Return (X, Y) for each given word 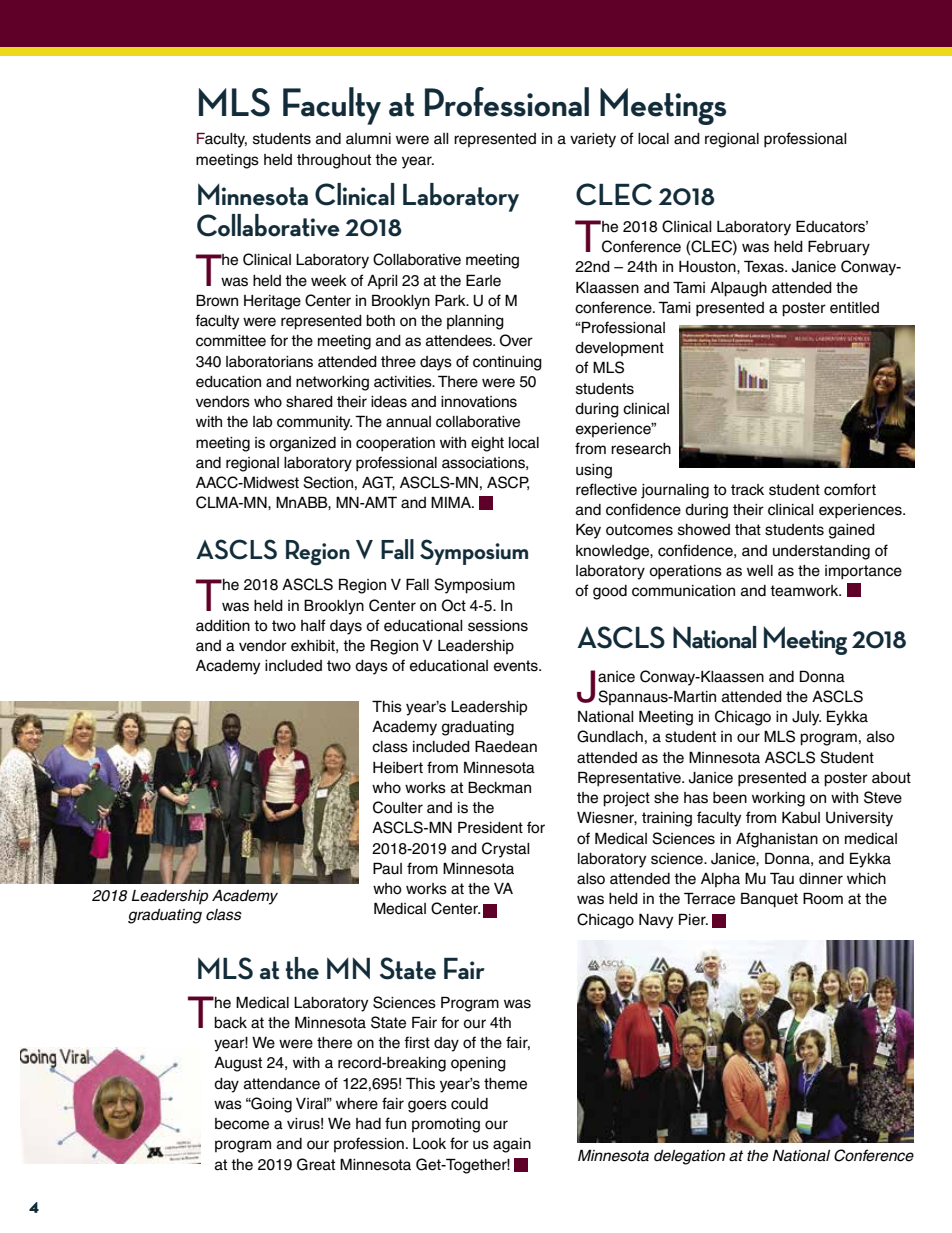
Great (316, 1164)
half (313, 625)
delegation (689, 1157)
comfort (850, 489)
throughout (334, 161)
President (490, 827)
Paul (387, 868)
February (839, 248)
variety (593, 140)
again (512, 1145)
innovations (479, 402)
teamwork (805, 591)
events (517, 666)
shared (309, 402)
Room (823, 898)
